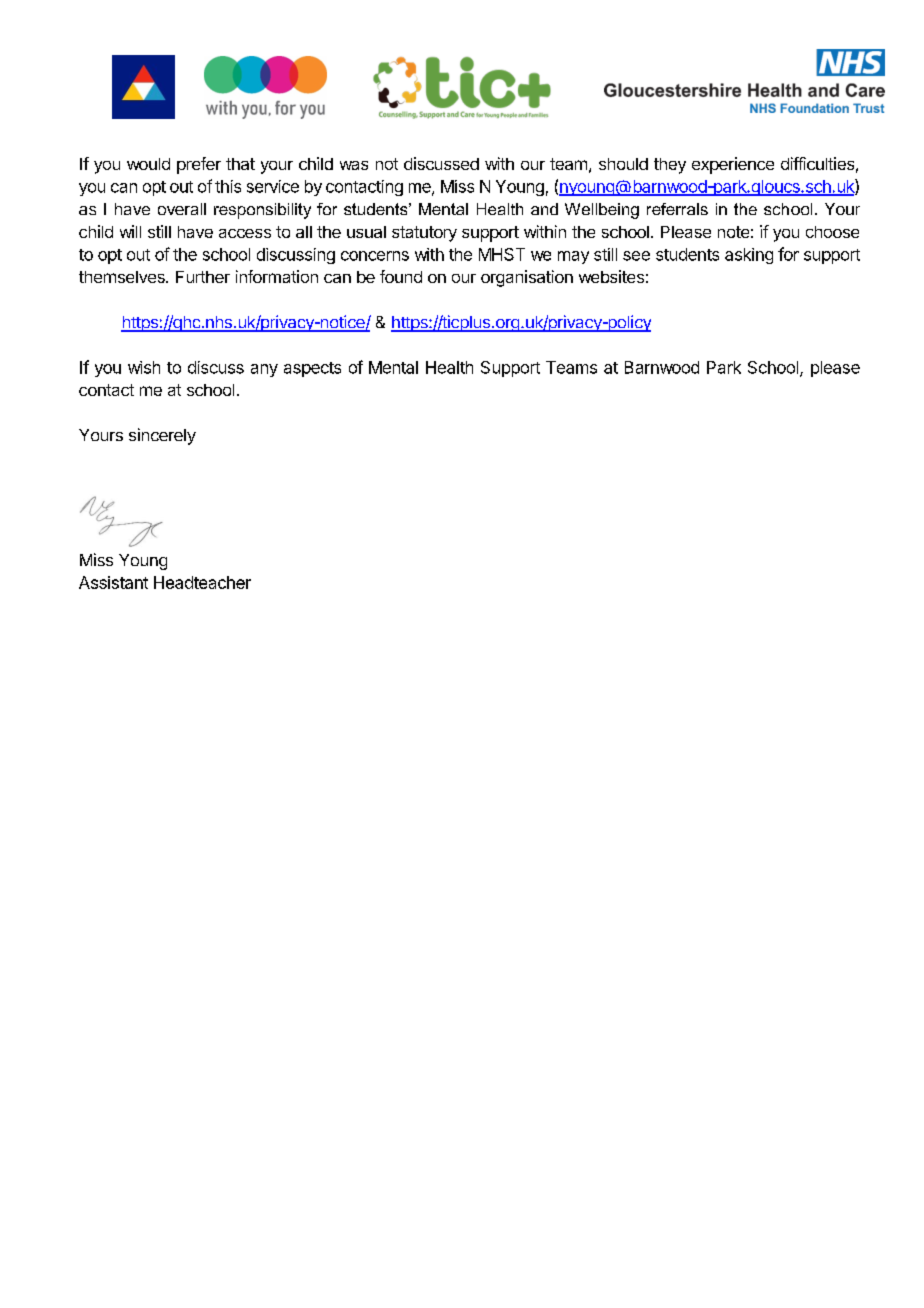 The height and width of the document is (1308, 924). Describe the element at coordinates (199, 165) in the document. I see `prefer` at that location.
